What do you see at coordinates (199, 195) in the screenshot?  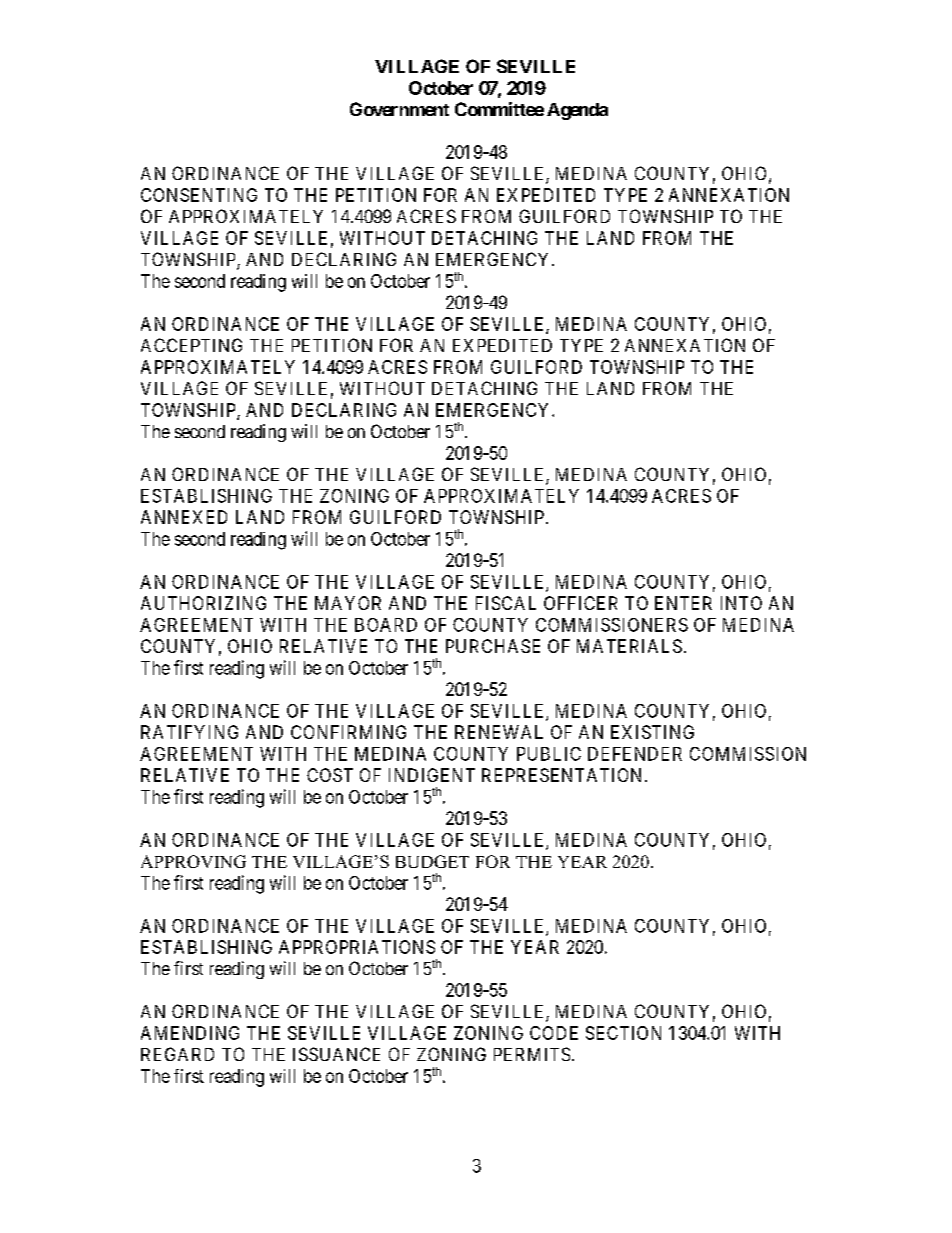 I see `CONSENTING` at bounding box center [199, 195].
